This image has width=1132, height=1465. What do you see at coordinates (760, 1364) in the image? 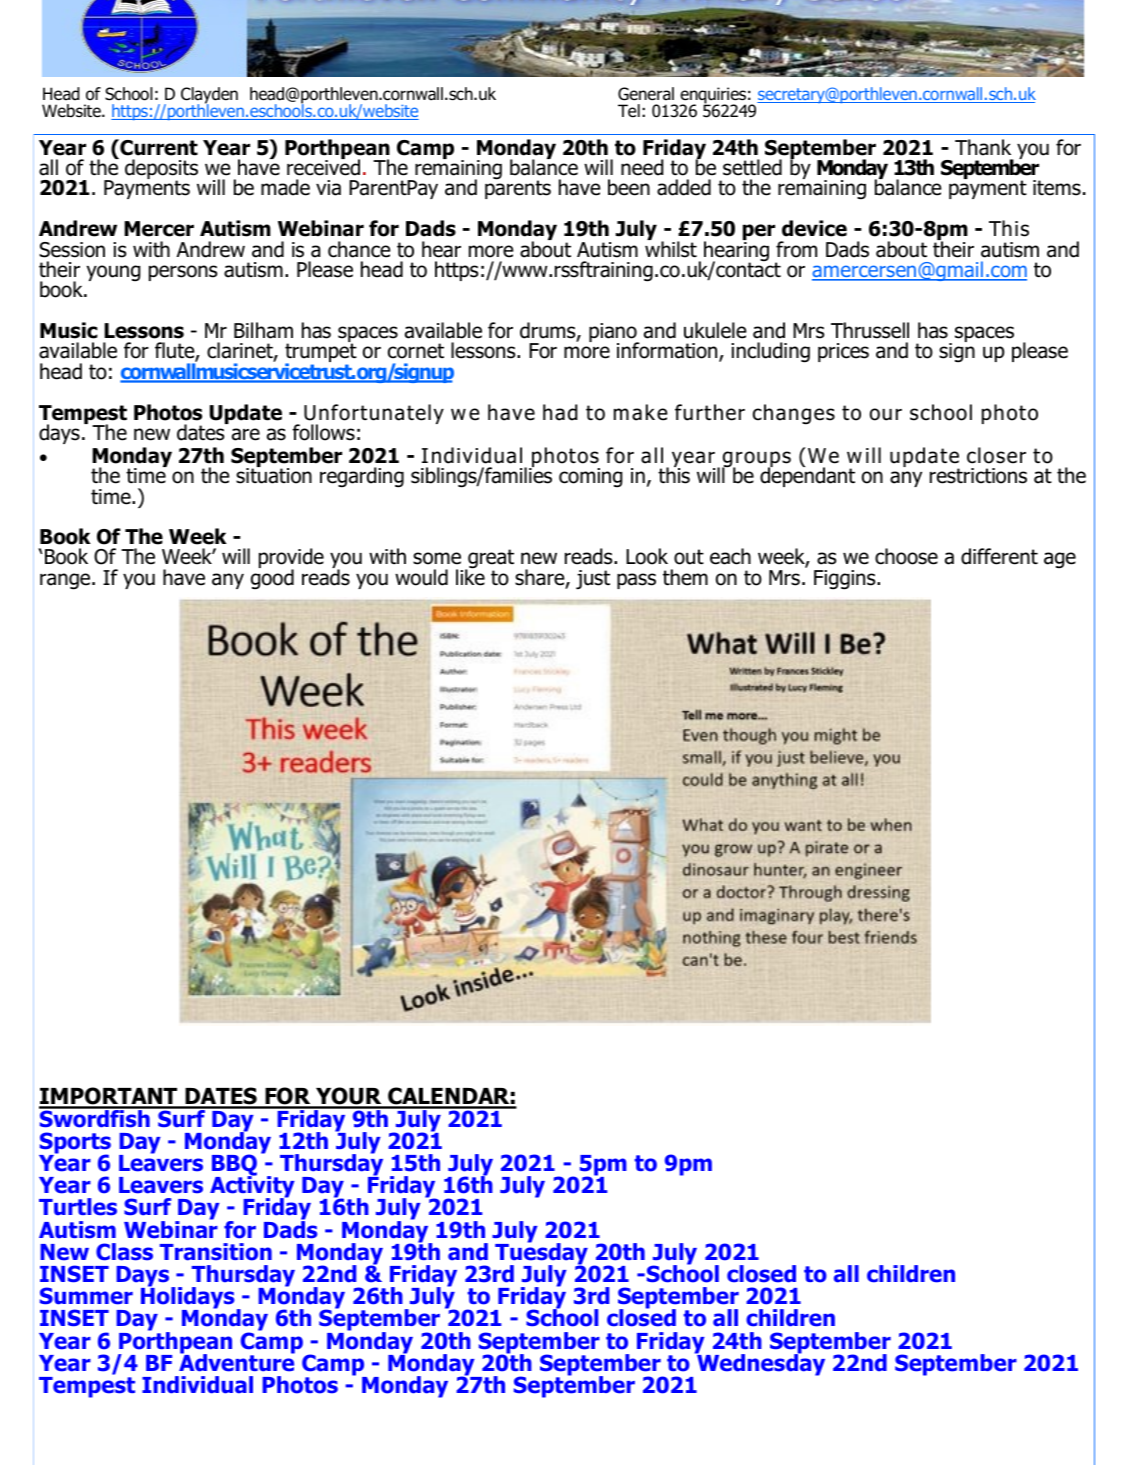
I see `Wednesday` at bounding box center [760, 1364].
